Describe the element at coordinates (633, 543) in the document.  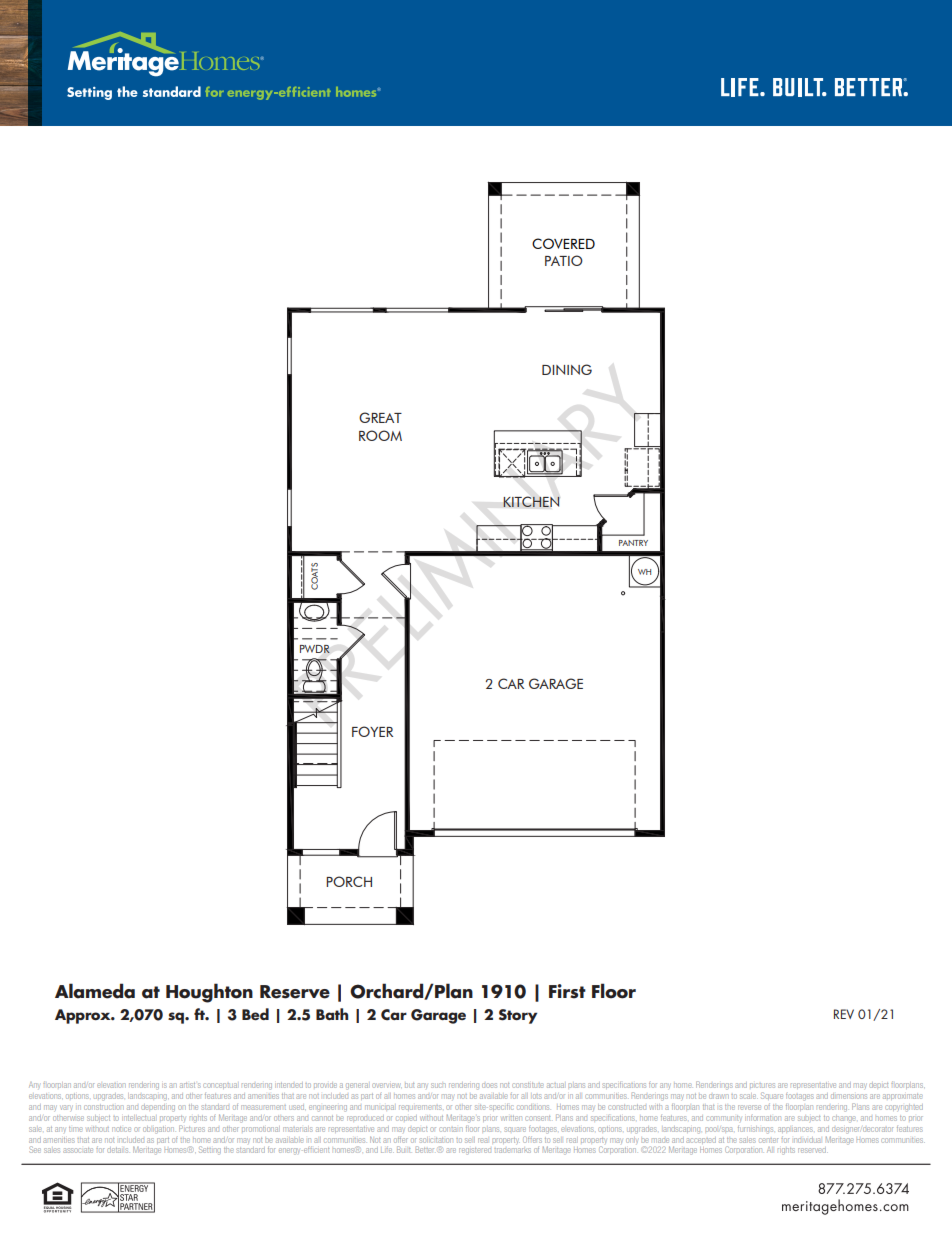
I see `PANTRY` at that location.
